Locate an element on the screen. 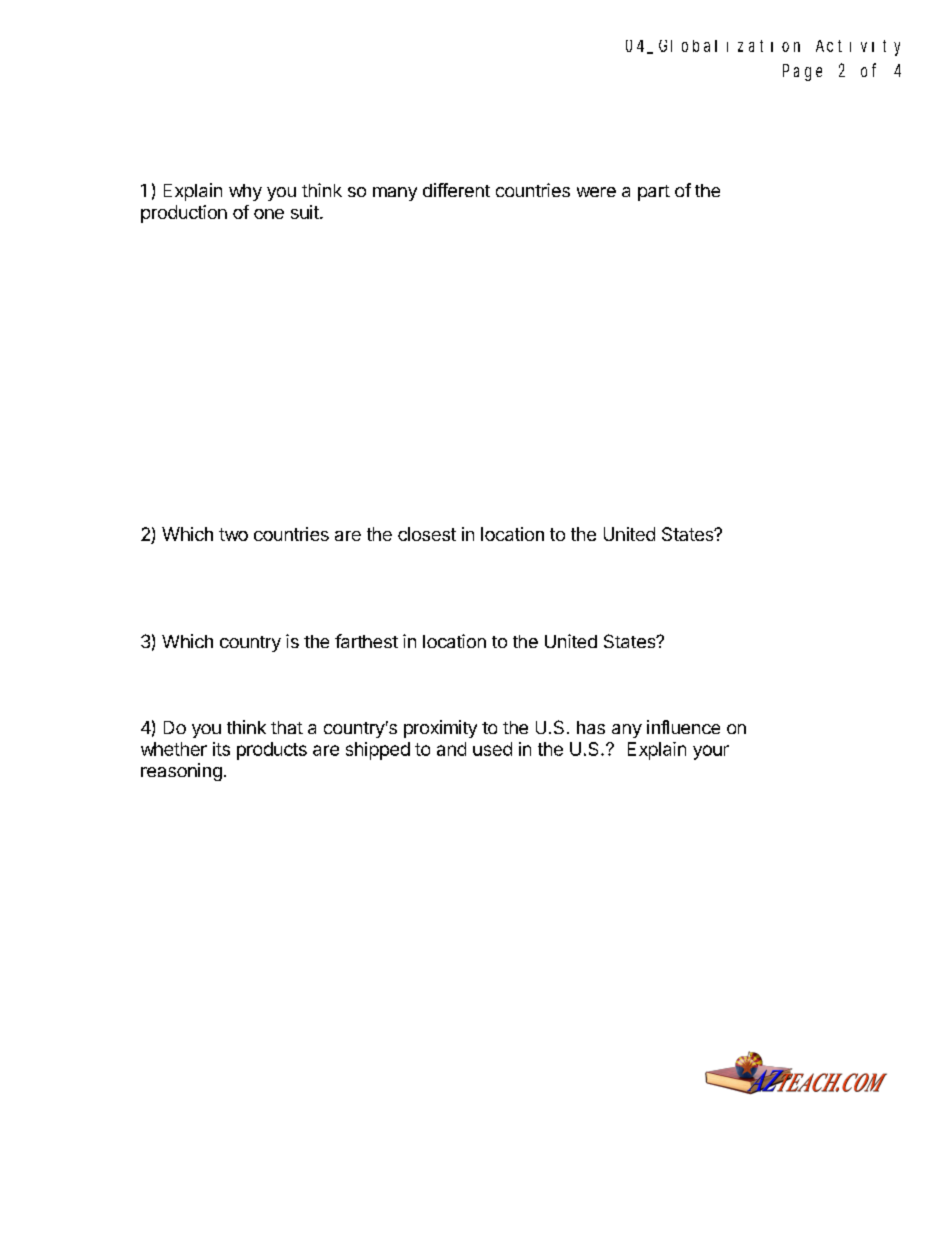 This screenshot has height=1233, width=952. one is located at coordinates (269, 214).
